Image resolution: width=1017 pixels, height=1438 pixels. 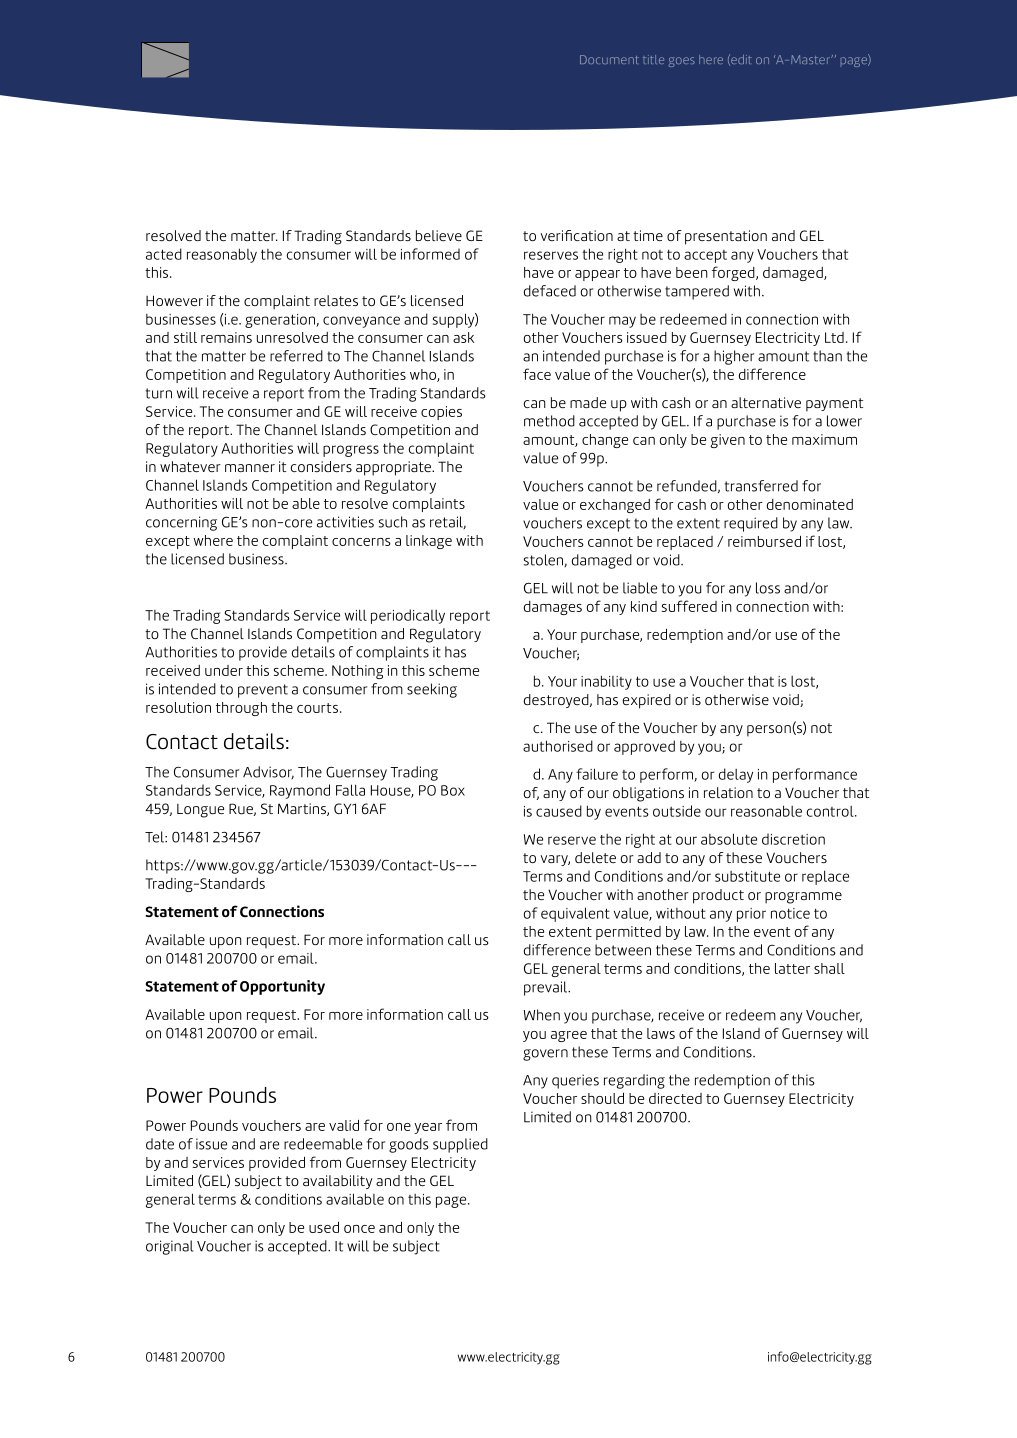 I want to click on ask, so click(x=463, y=337).
